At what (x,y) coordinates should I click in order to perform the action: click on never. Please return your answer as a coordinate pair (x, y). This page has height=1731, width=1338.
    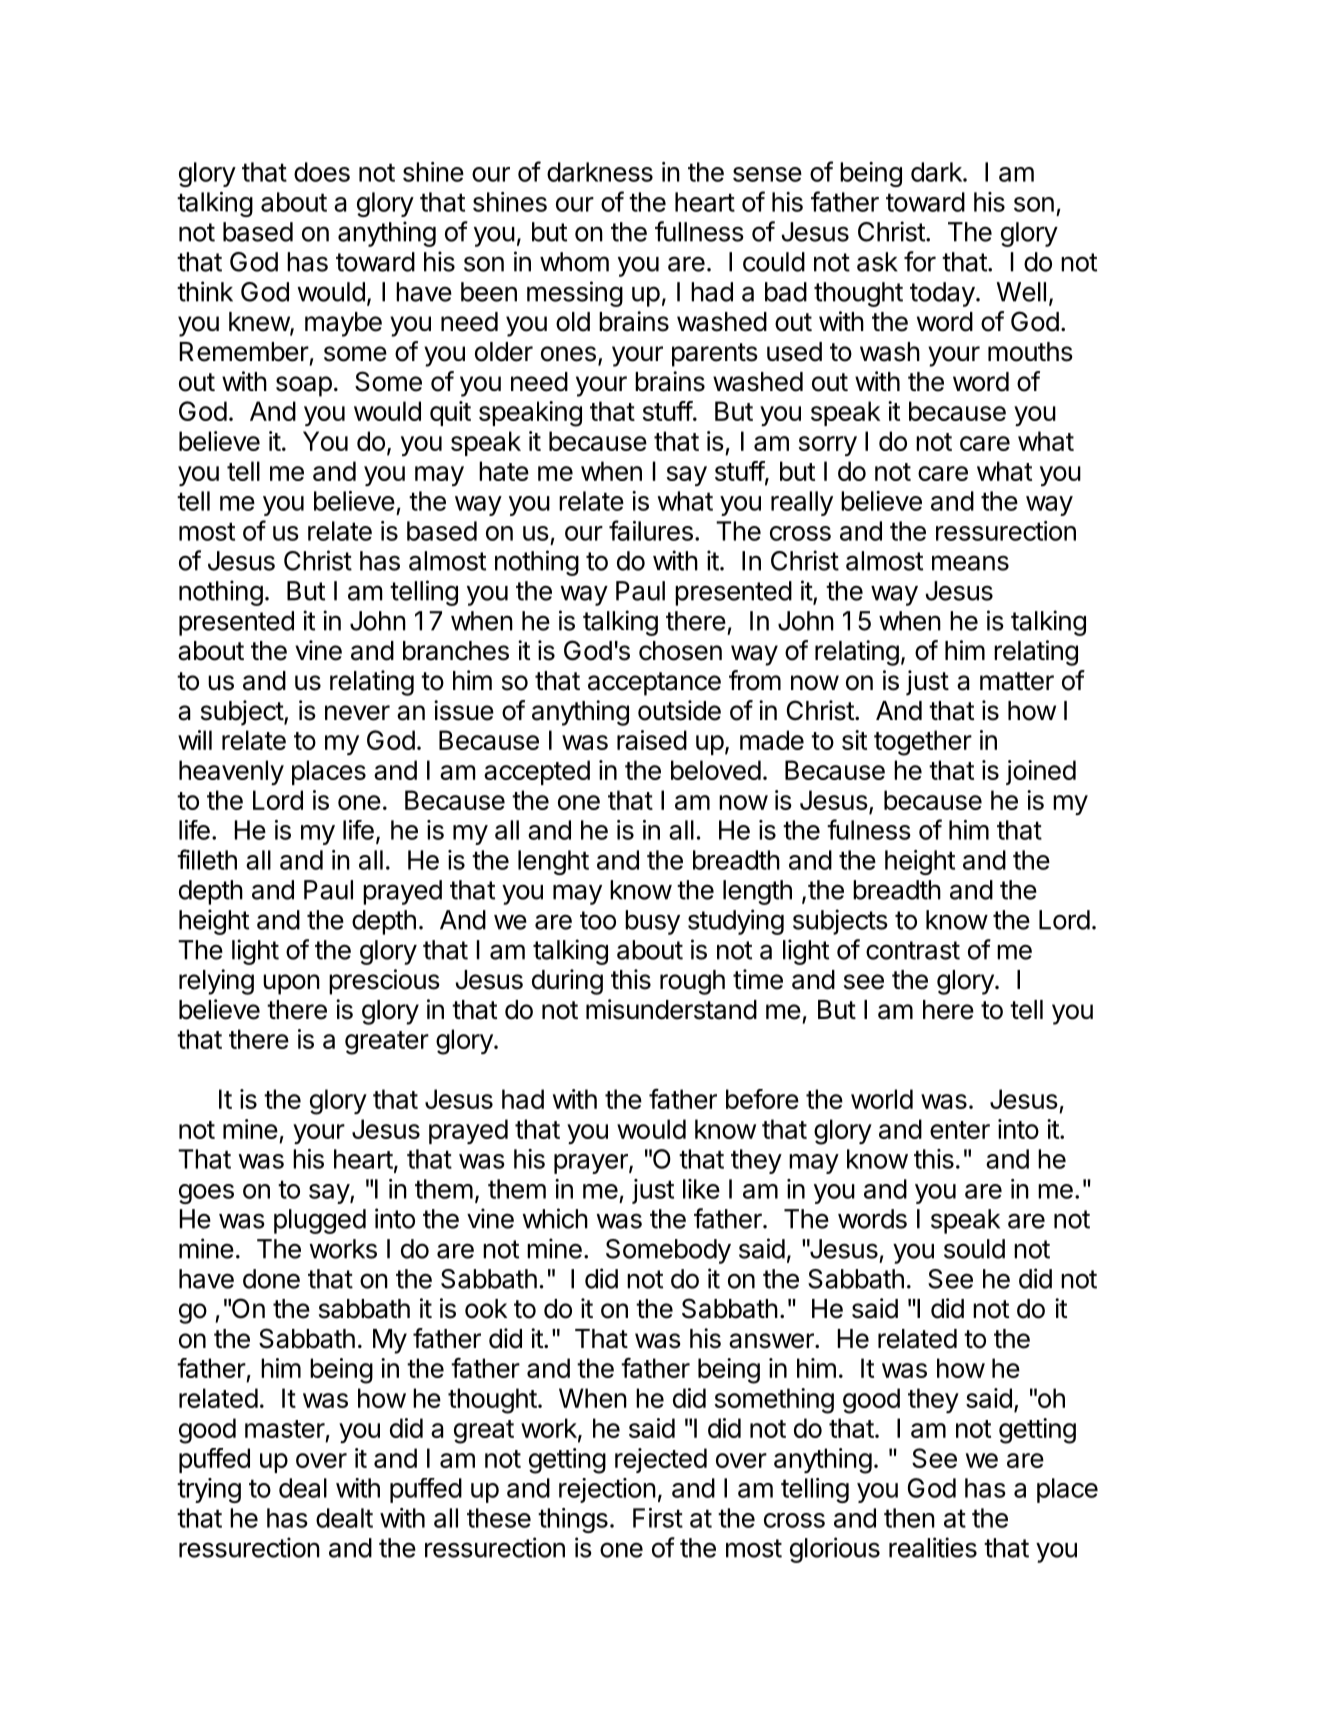
    Looking at the image, I should click on (357, 713).
